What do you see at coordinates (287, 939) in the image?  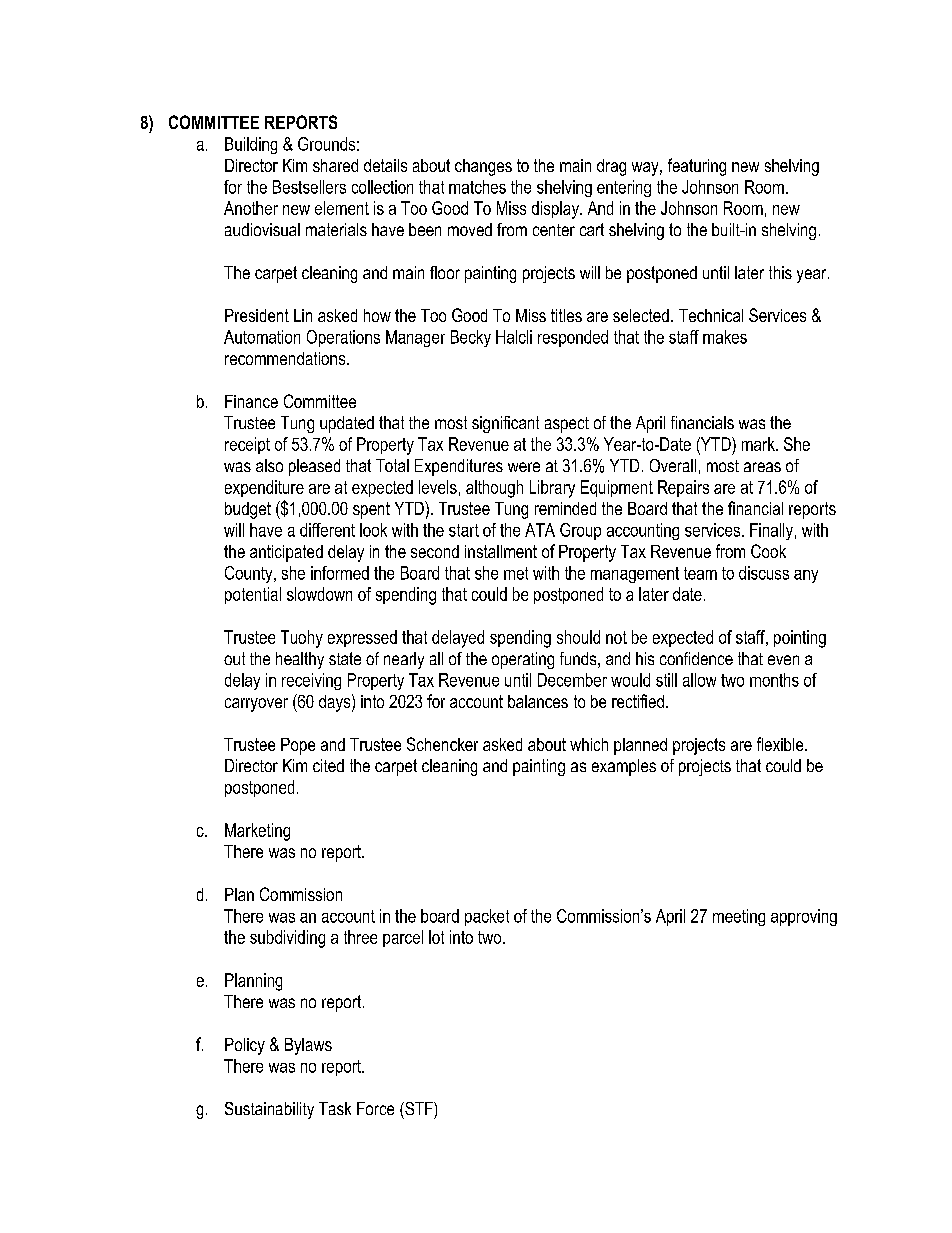 I see `subdividing` at bounding box center [287, 939].
